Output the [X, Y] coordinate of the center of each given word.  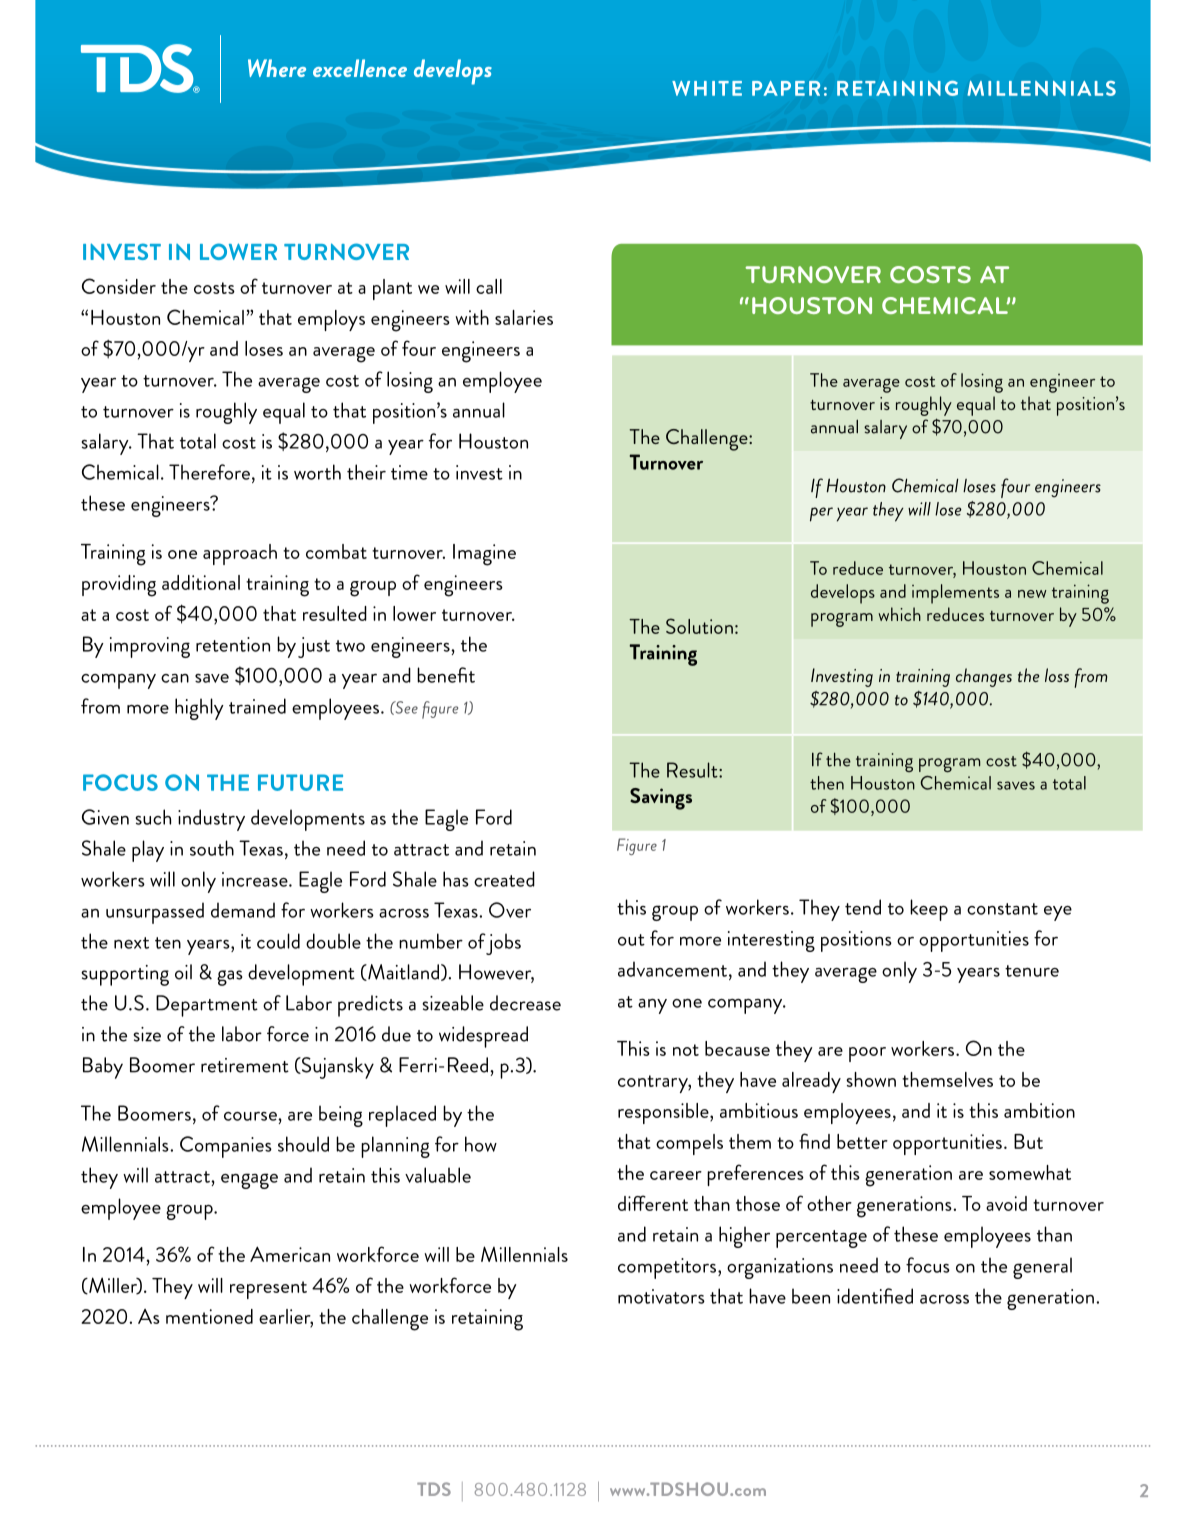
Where [277, 68]
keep [929, 910]
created [504, 879]
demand [243, 910]
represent [268, 1290]
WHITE [707, 88]
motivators [661, 1296]
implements [955, 594]
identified [875, 1296]
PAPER [786, 88]
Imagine [484, 555]
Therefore [209, 472]
